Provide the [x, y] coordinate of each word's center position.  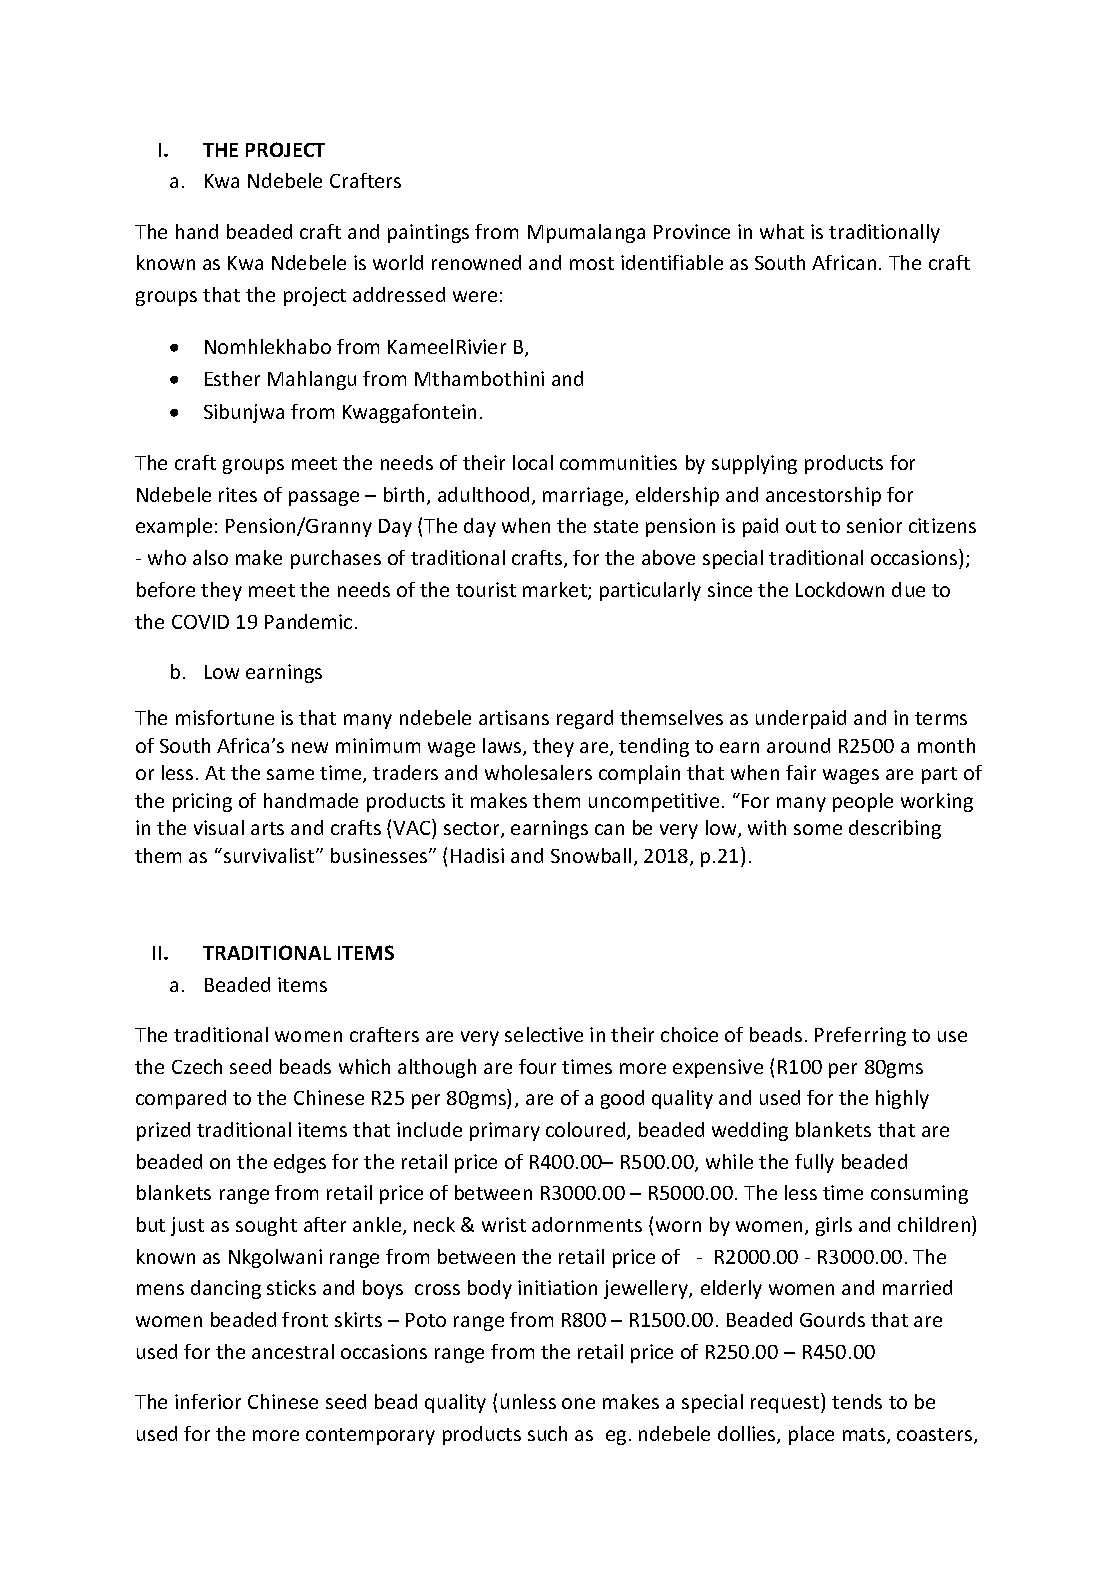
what [782, 231]
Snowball [591, 855]
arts [267, 828]
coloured [587, 1131]
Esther [232, 378]
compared [181, 1099]
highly [902, 1099]
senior [874, 525]
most [592, 263]
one [578, 1403]
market [556, 591]
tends [857, 1401]
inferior [208, 1401]
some [818, 829]
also [210, 557]
